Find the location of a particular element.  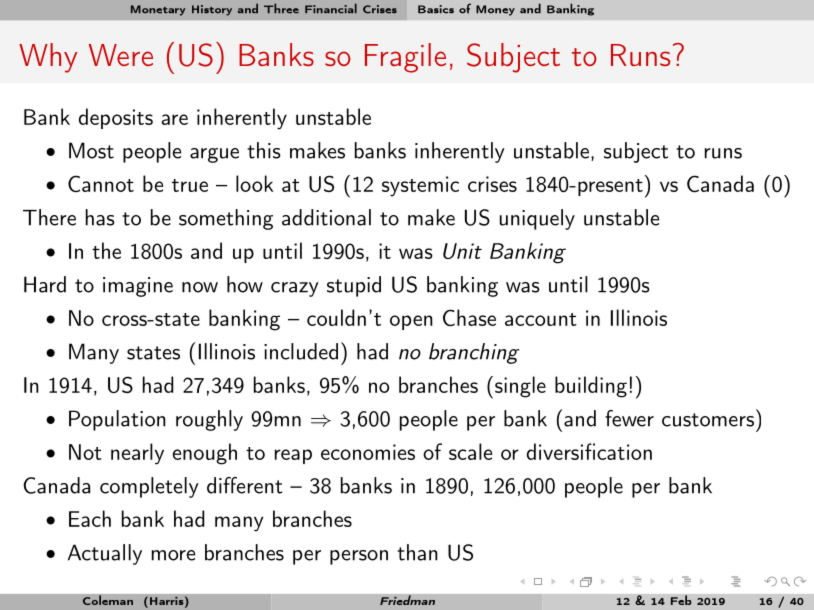

Feb is located at coordinates (681, 600).
